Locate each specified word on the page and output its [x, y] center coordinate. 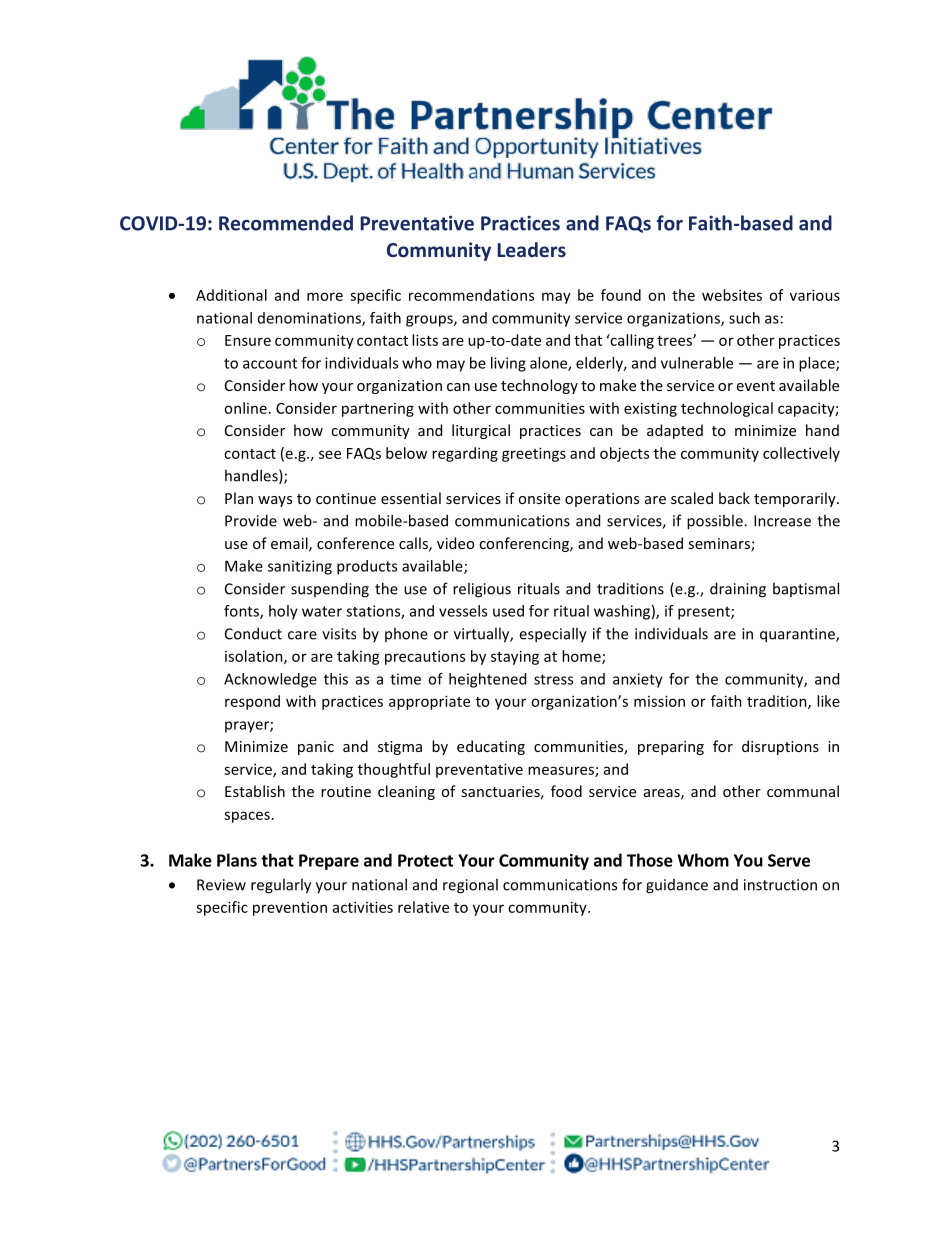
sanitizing [300, 567]
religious [482, 590]
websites [732, 295]
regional [470, 886]
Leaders [531, 249]
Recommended [286, 223]
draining [738, 590]
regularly [281, 886]
